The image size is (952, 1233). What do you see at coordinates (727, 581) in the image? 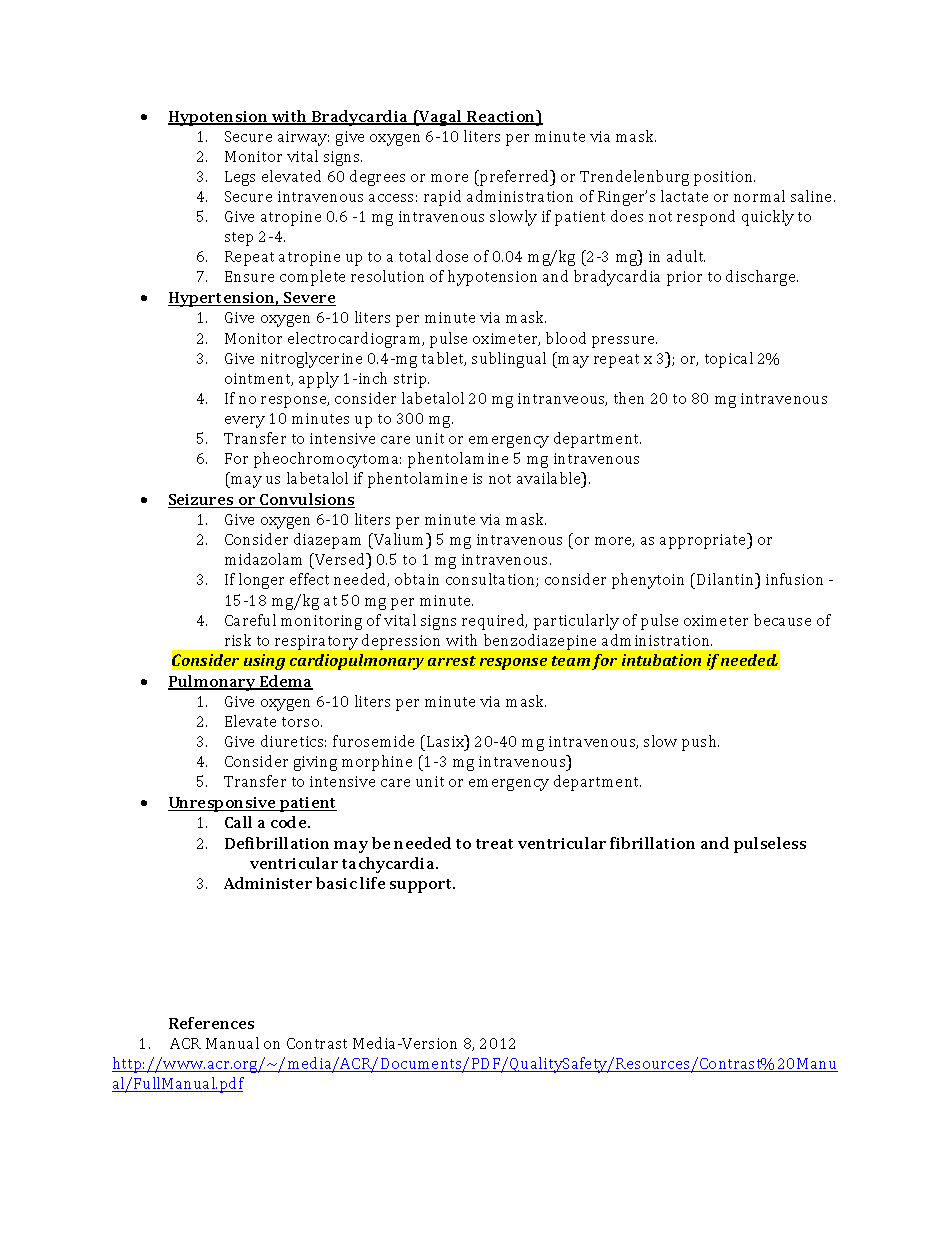
I see `Dilantin` at bounding box center [727, 581].
